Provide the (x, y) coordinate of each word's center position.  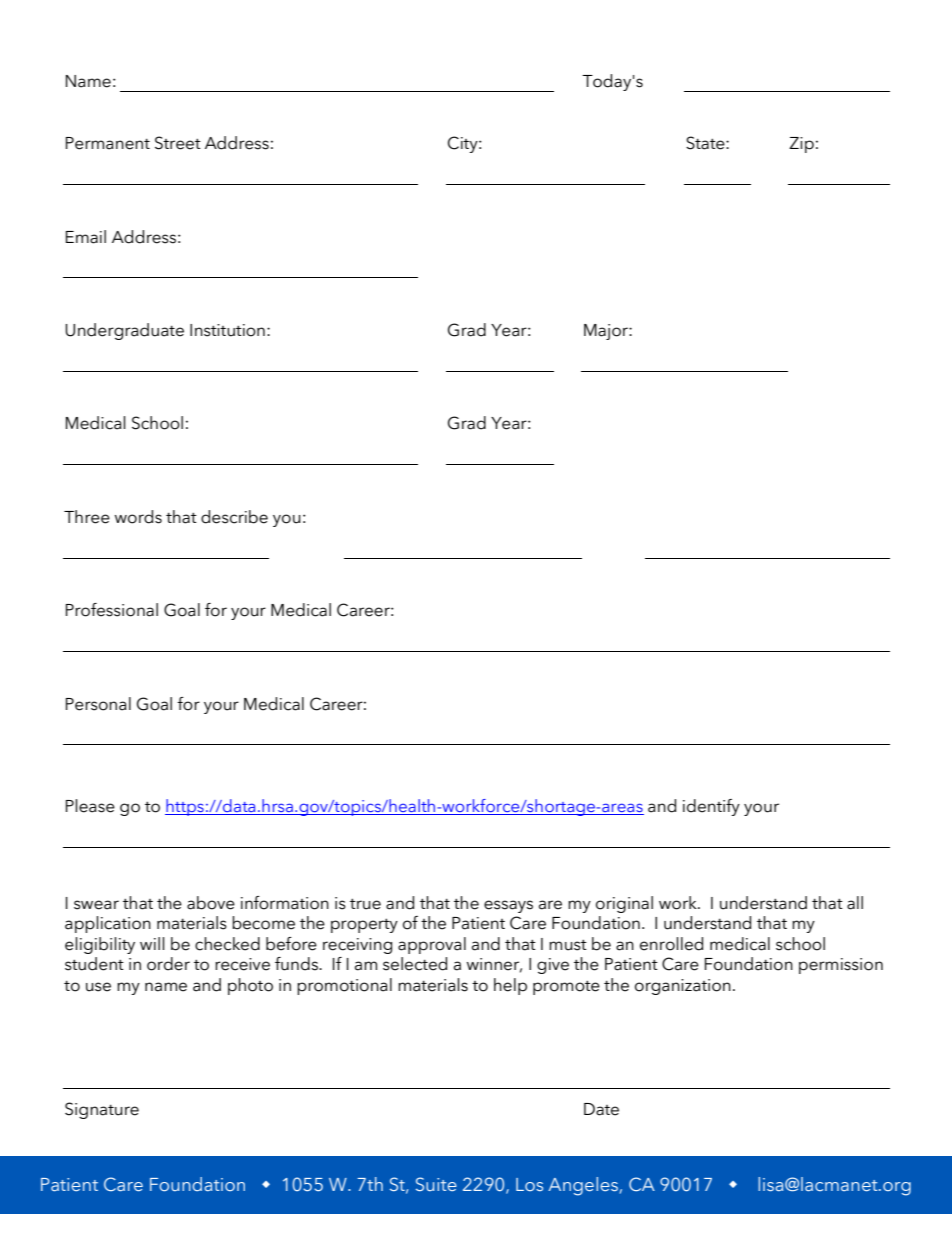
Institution (227, 330)
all (855, 903)
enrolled (671, 944)
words (138, 517)
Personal (98, 704)
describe (234, 517)
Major (607, 332)
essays (508, 906)
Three (87, 517)
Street (178, 143)
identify (711, 807)
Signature (102, 1110)
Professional (112, 610)
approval (432, 945)
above (211, 903)
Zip (801, 145)
